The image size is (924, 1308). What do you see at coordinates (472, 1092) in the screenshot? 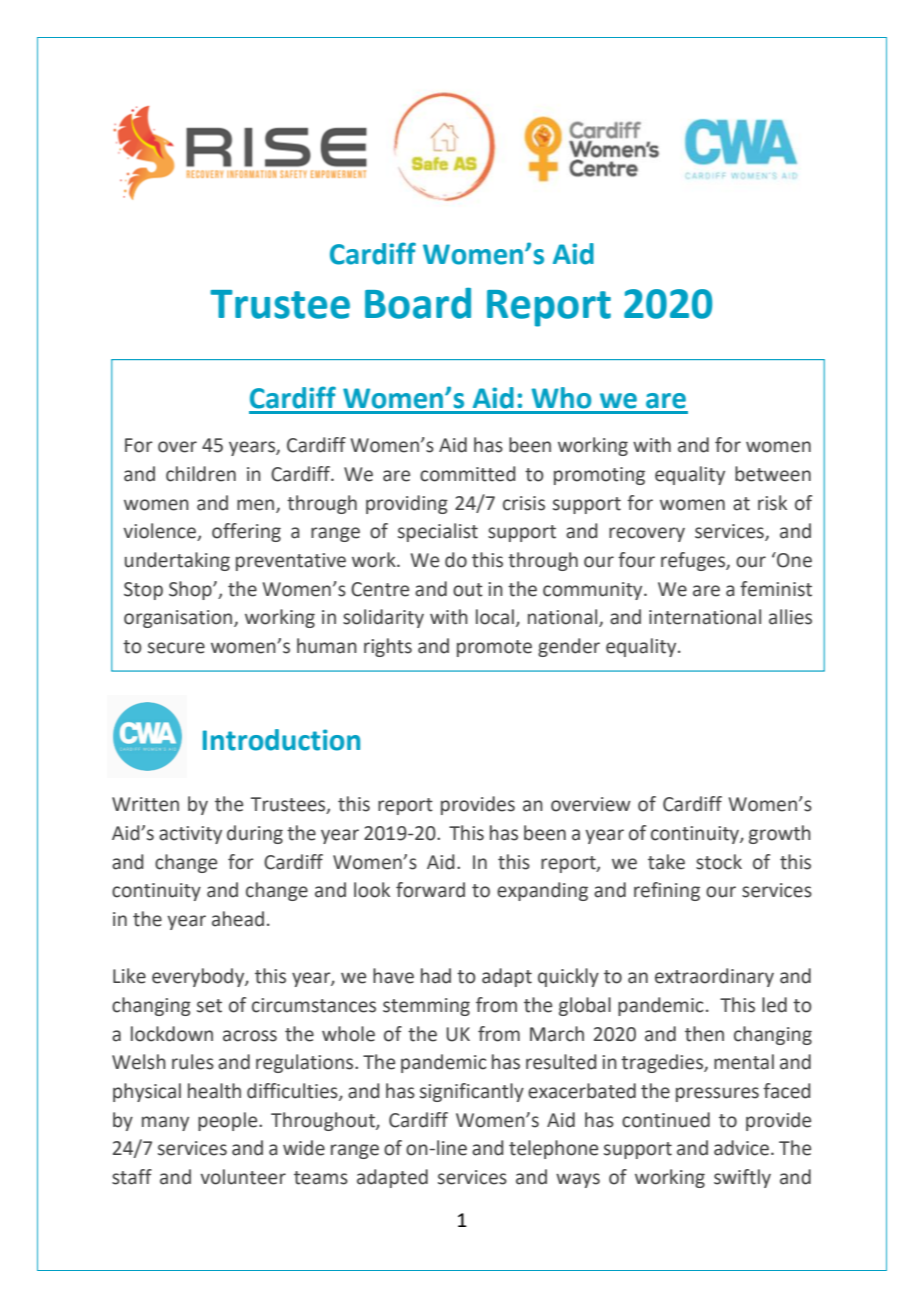
I see `significantly` at bounding box center [472, 1092].
